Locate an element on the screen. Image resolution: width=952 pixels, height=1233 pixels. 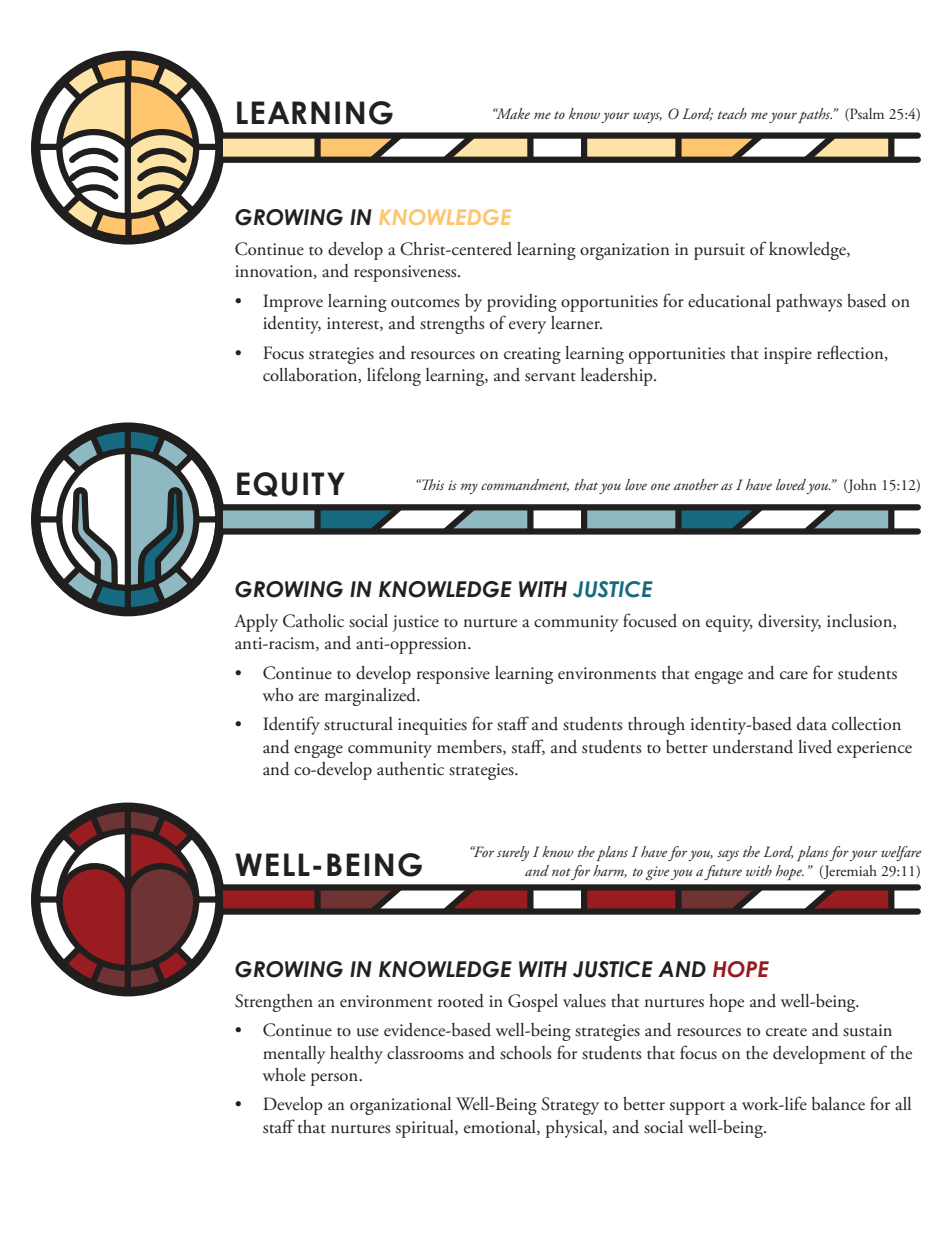
lived is located at coordinates (815, 747).
